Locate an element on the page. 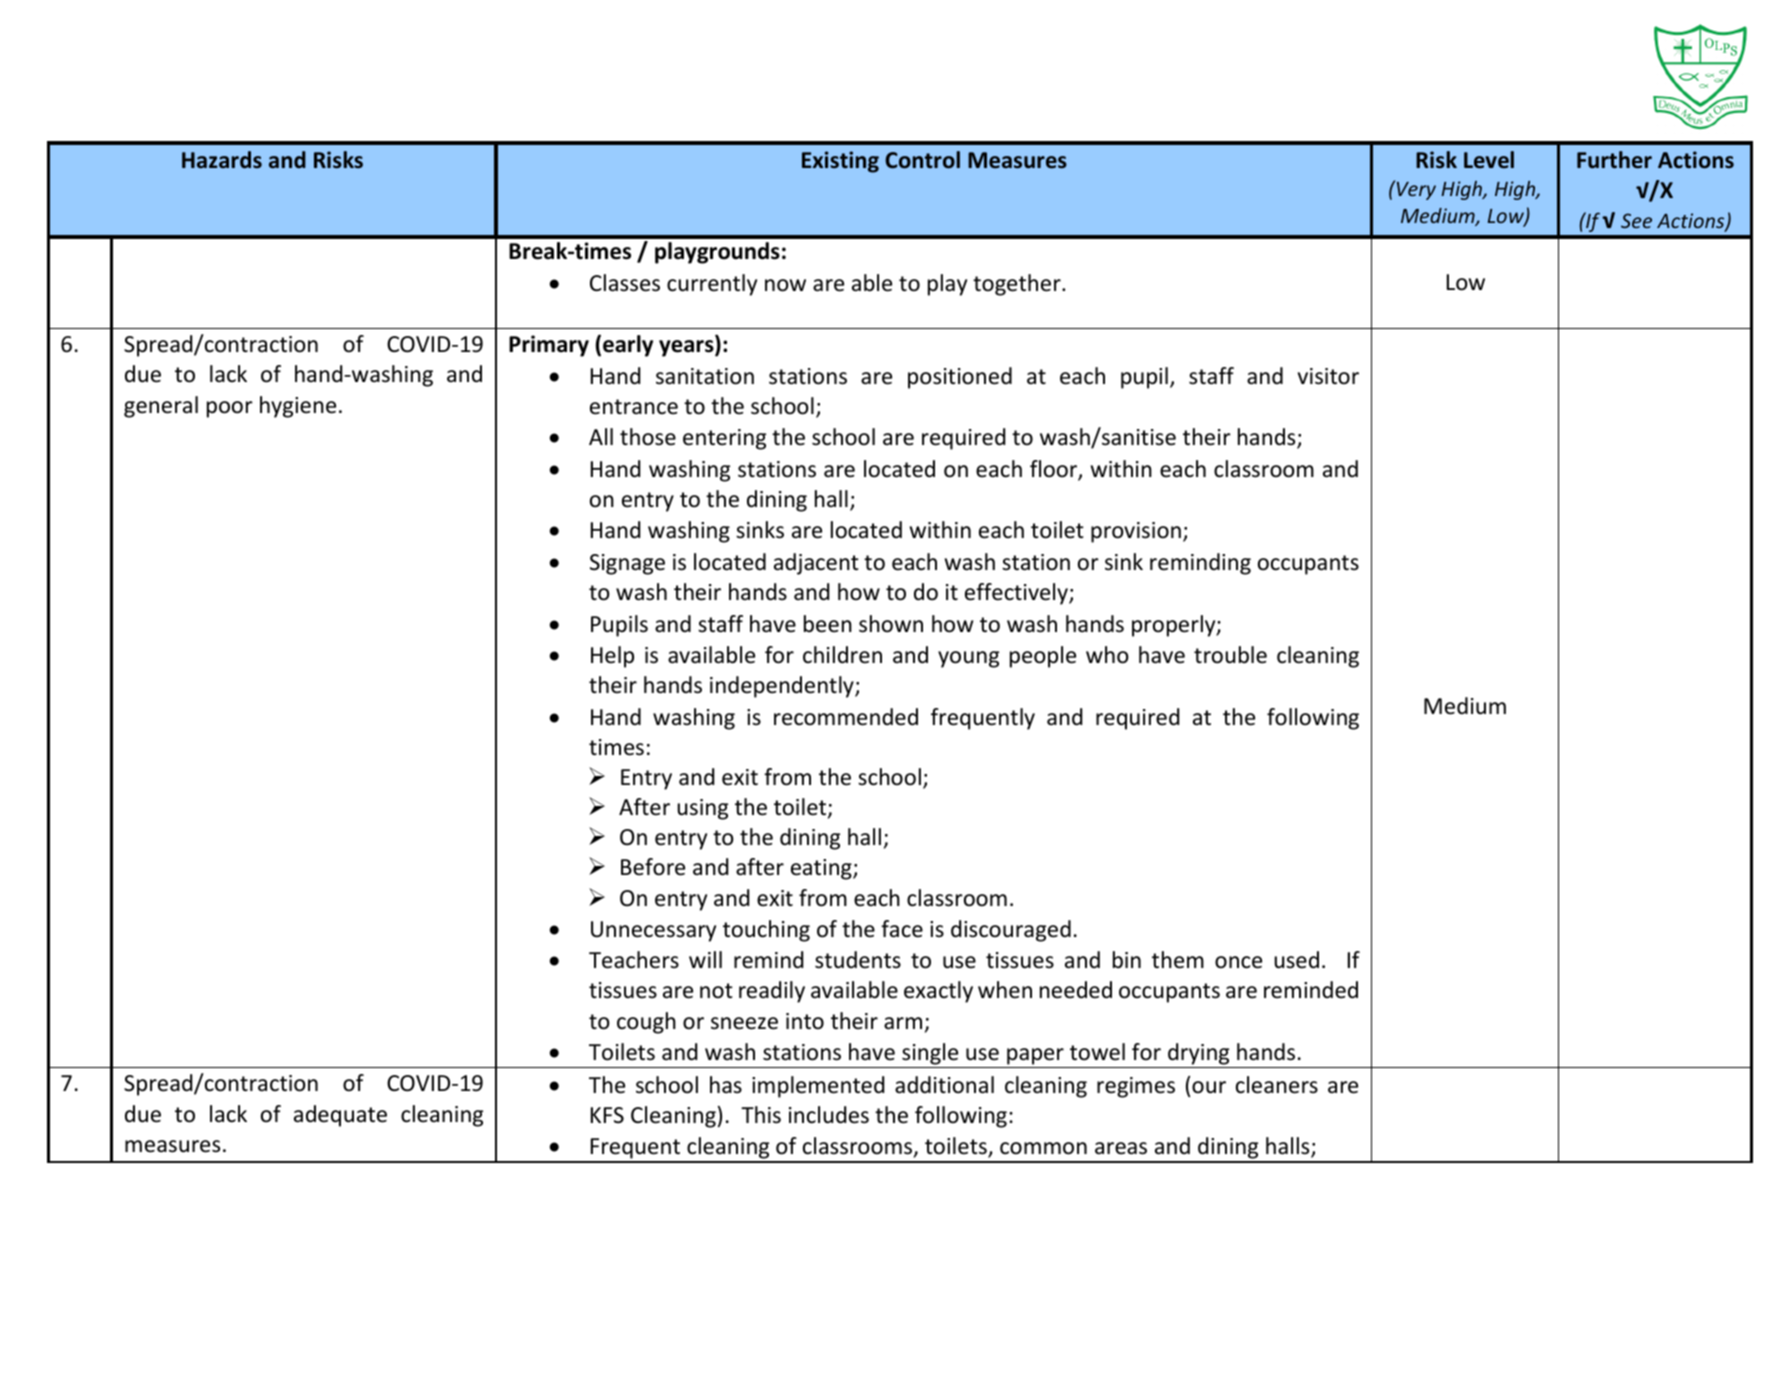  used is located at coordinates (1296, 960).
